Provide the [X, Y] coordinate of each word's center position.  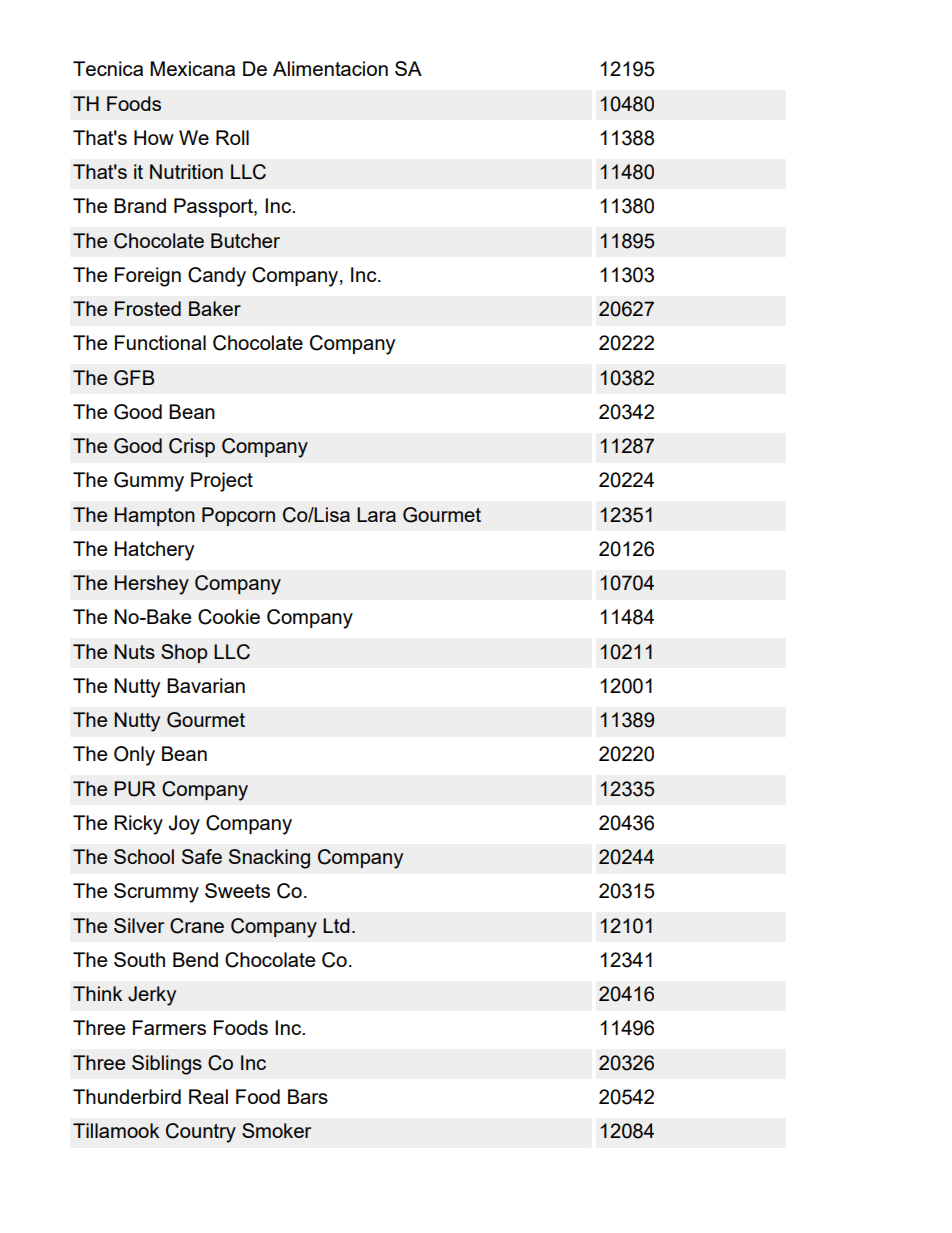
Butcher [245, 240]
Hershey [152, 585]
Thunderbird [127, 1096]
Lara [376, 514]
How [154, 137]
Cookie [229, 617]
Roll [232, 137]
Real [208, 1096]
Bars [308, 1096]
